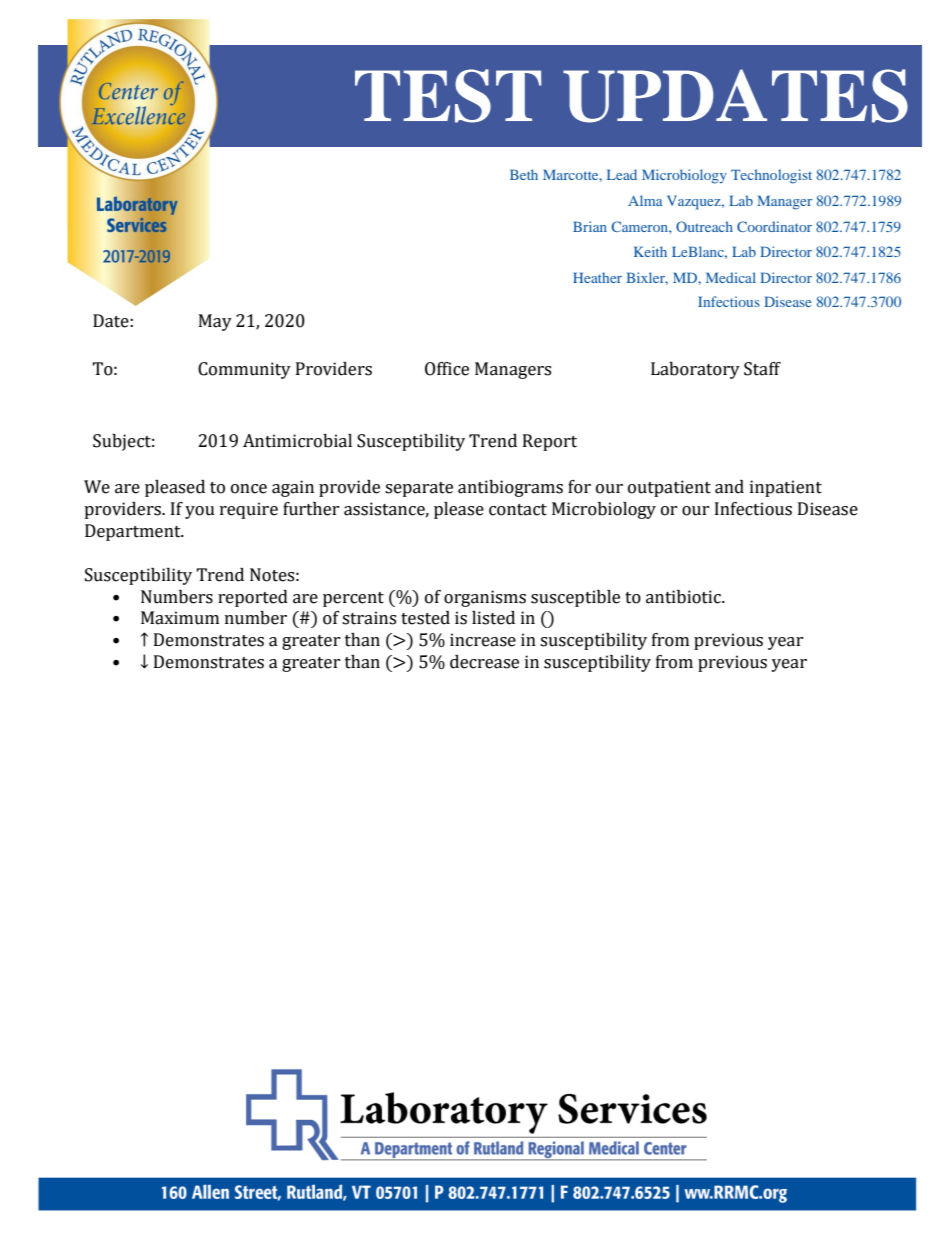 This screenshot has width=952, height=1233. What do you see at coordinates (590, 226) in the screenshot?
I see `Brian` at bounding box center [590, 226].
